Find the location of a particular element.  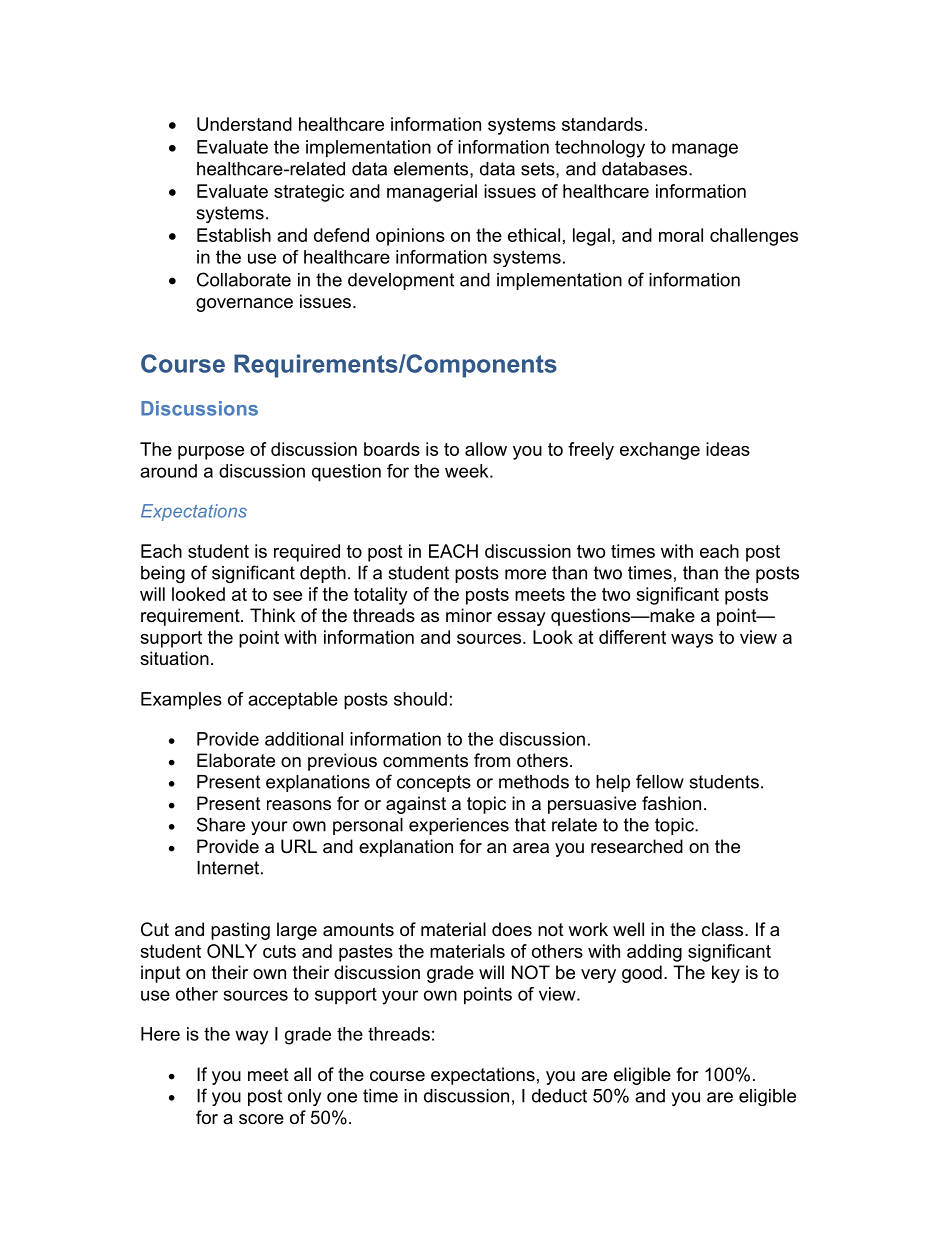

minor is located at coordinates (469, 615).
